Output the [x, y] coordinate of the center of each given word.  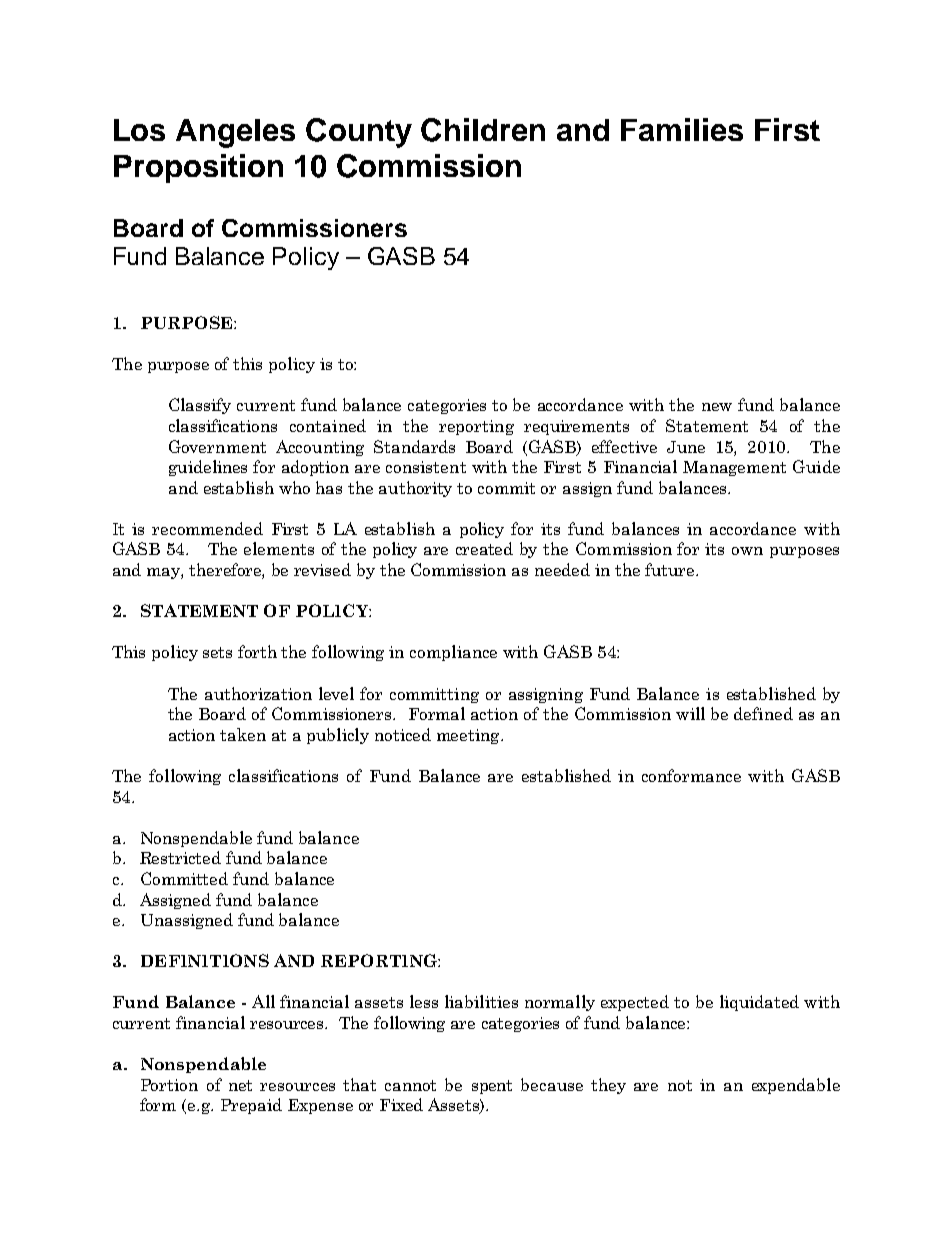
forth [257, 651]
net [240, 1085]
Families [682, 129]
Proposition [198, 168]
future [671, 569]
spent [492, 1087]
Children [483, 130]
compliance [453, 653]
